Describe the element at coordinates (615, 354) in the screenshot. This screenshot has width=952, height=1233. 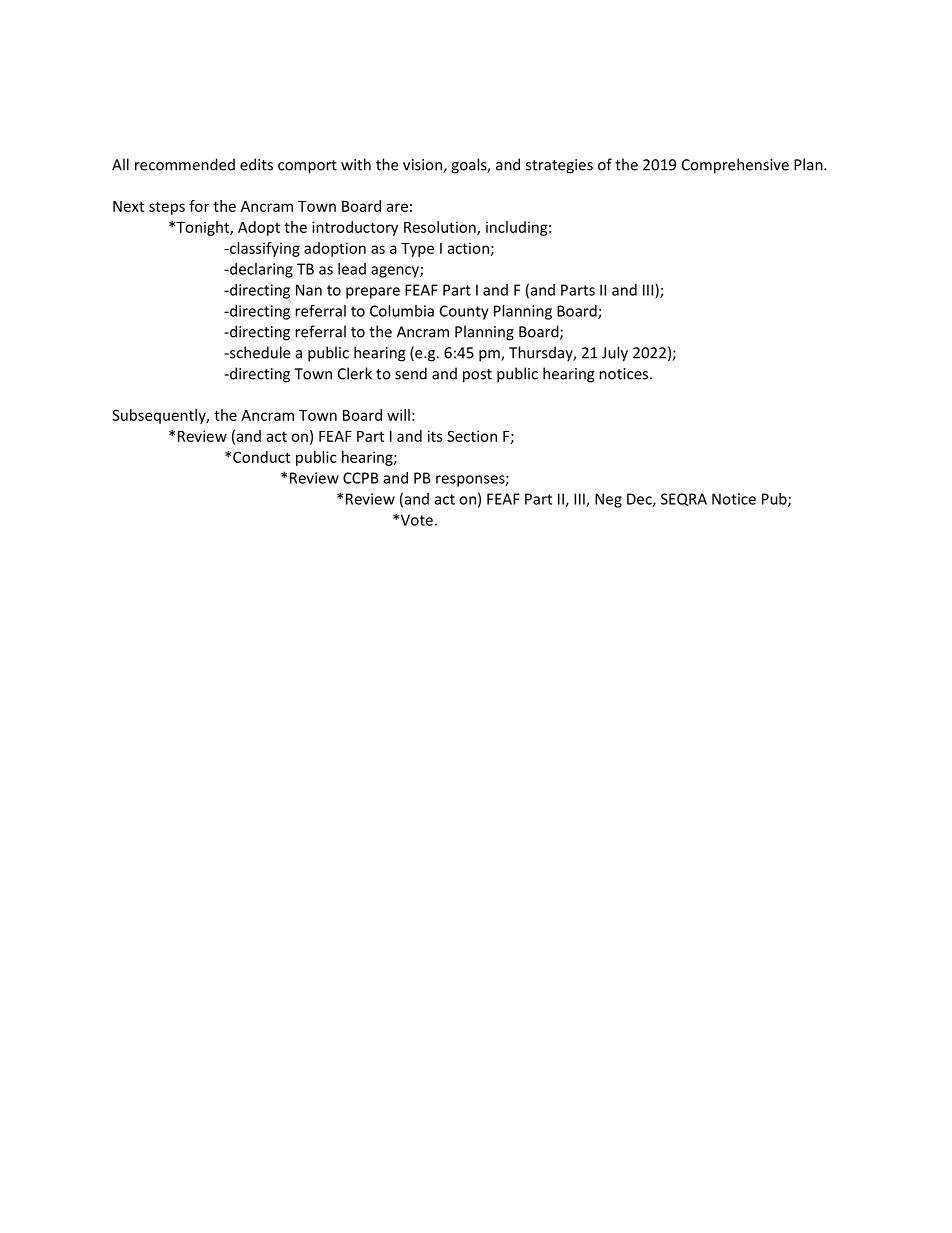
I see `July` at that location.
